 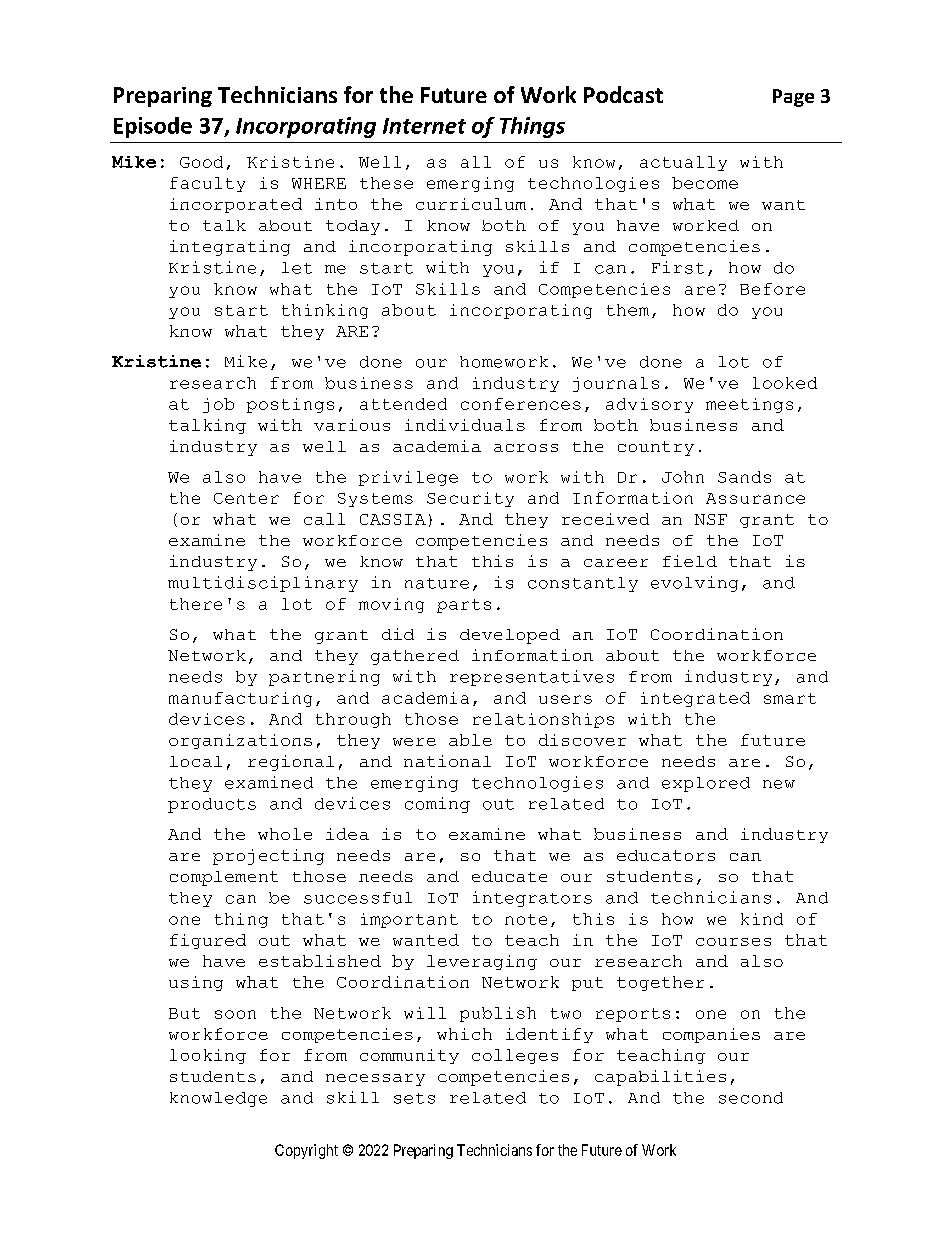 What do you see at coordinates (201, 162) in the screenshot?
I see `Good` at bounding box center [201, 162].
